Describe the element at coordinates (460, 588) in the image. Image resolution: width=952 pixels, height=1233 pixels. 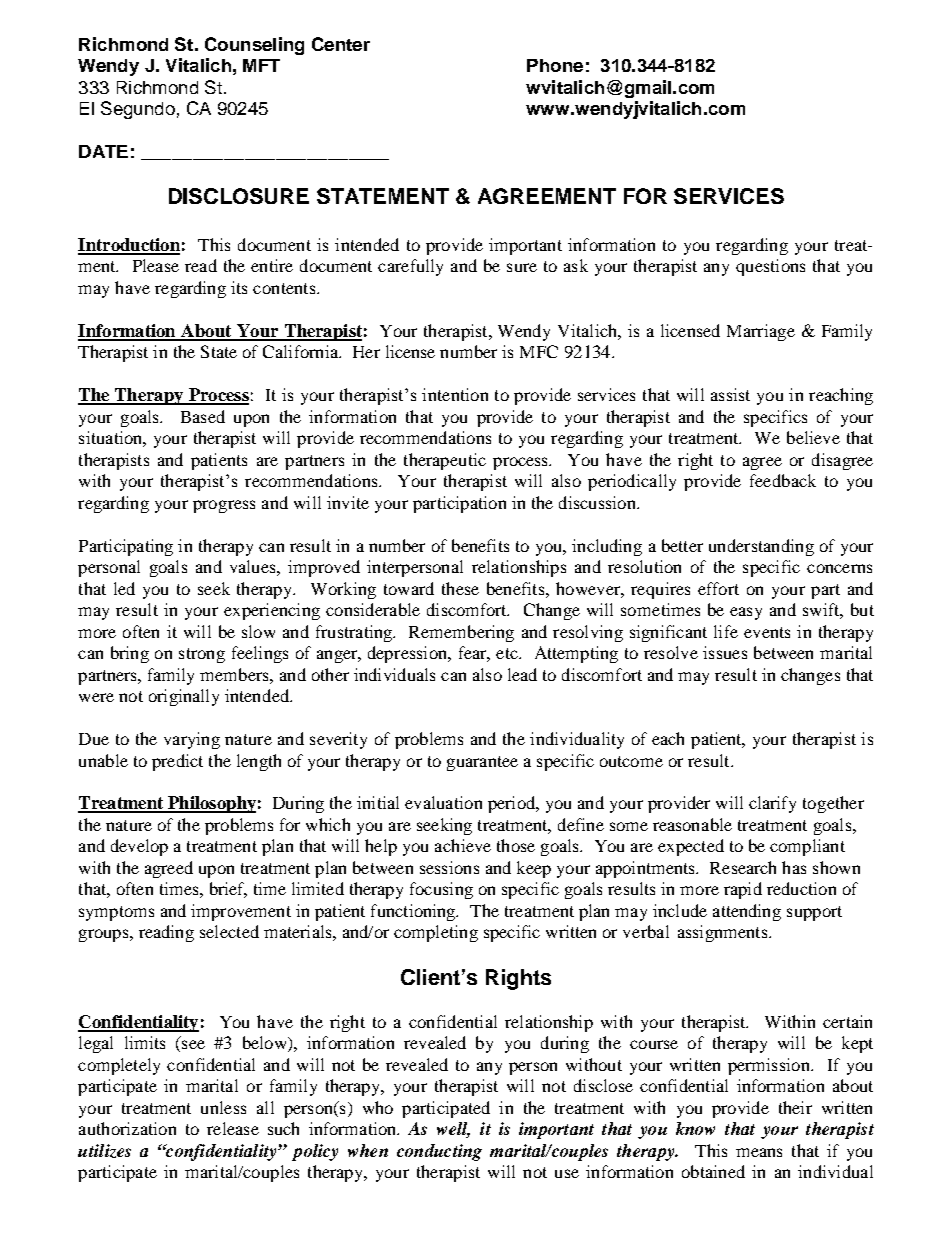
I see `these` at that location.
